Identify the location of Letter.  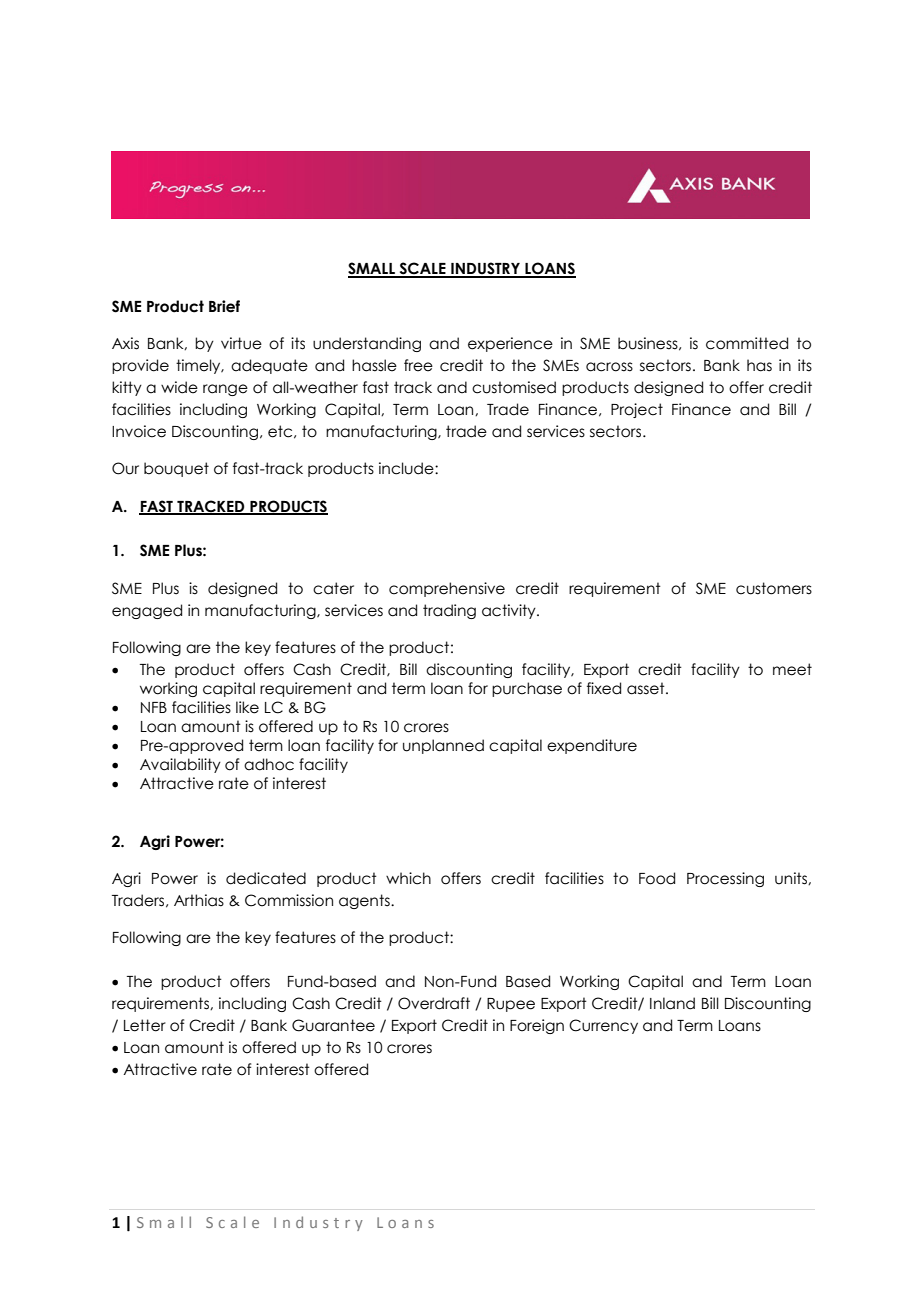
(145, 1025).
